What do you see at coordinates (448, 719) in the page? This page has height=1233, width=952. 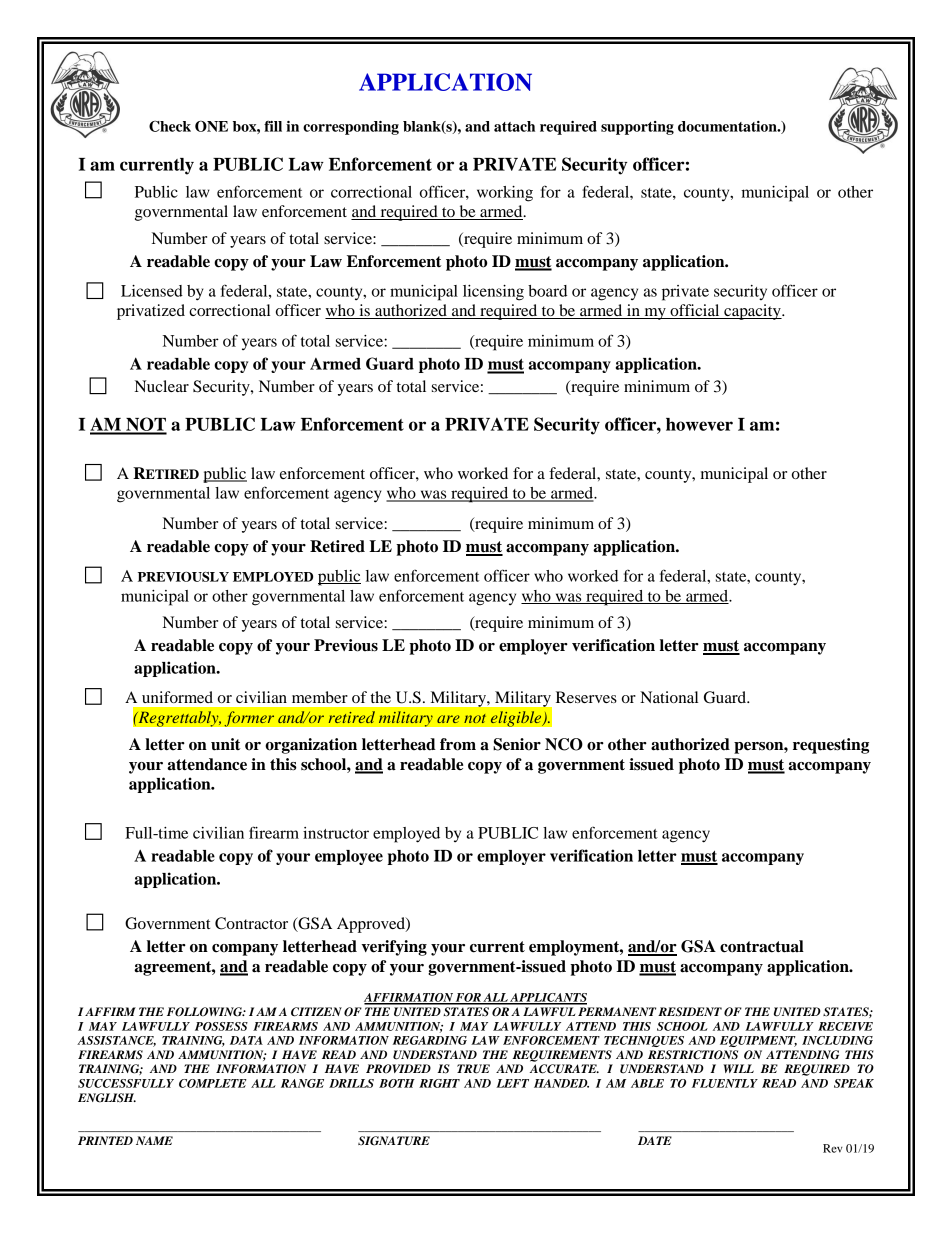 I see `are` at bounding box center [448, 719].
